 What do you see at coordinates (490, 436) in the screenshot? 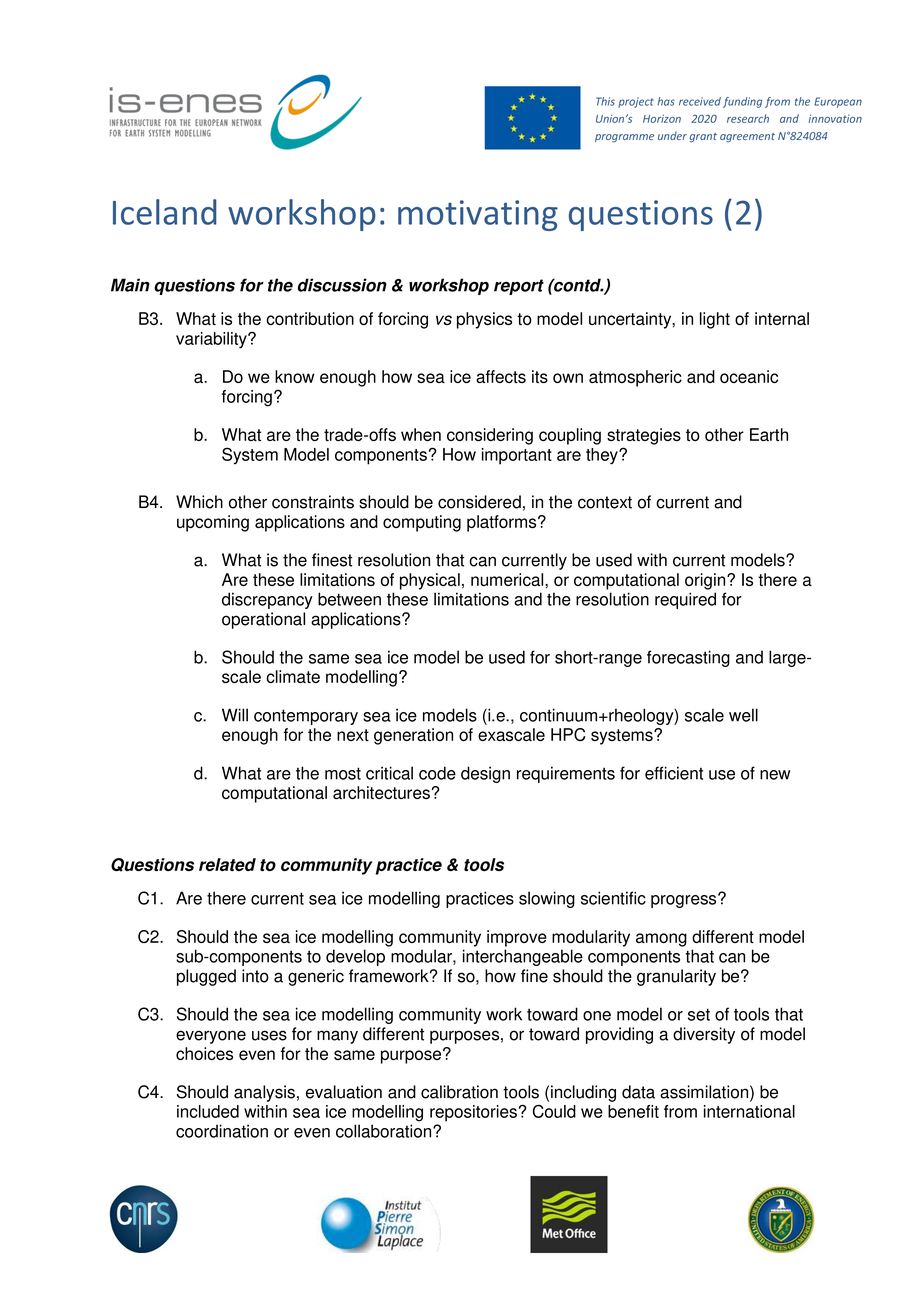
I see `considering` at bounding box center [490, 436].
